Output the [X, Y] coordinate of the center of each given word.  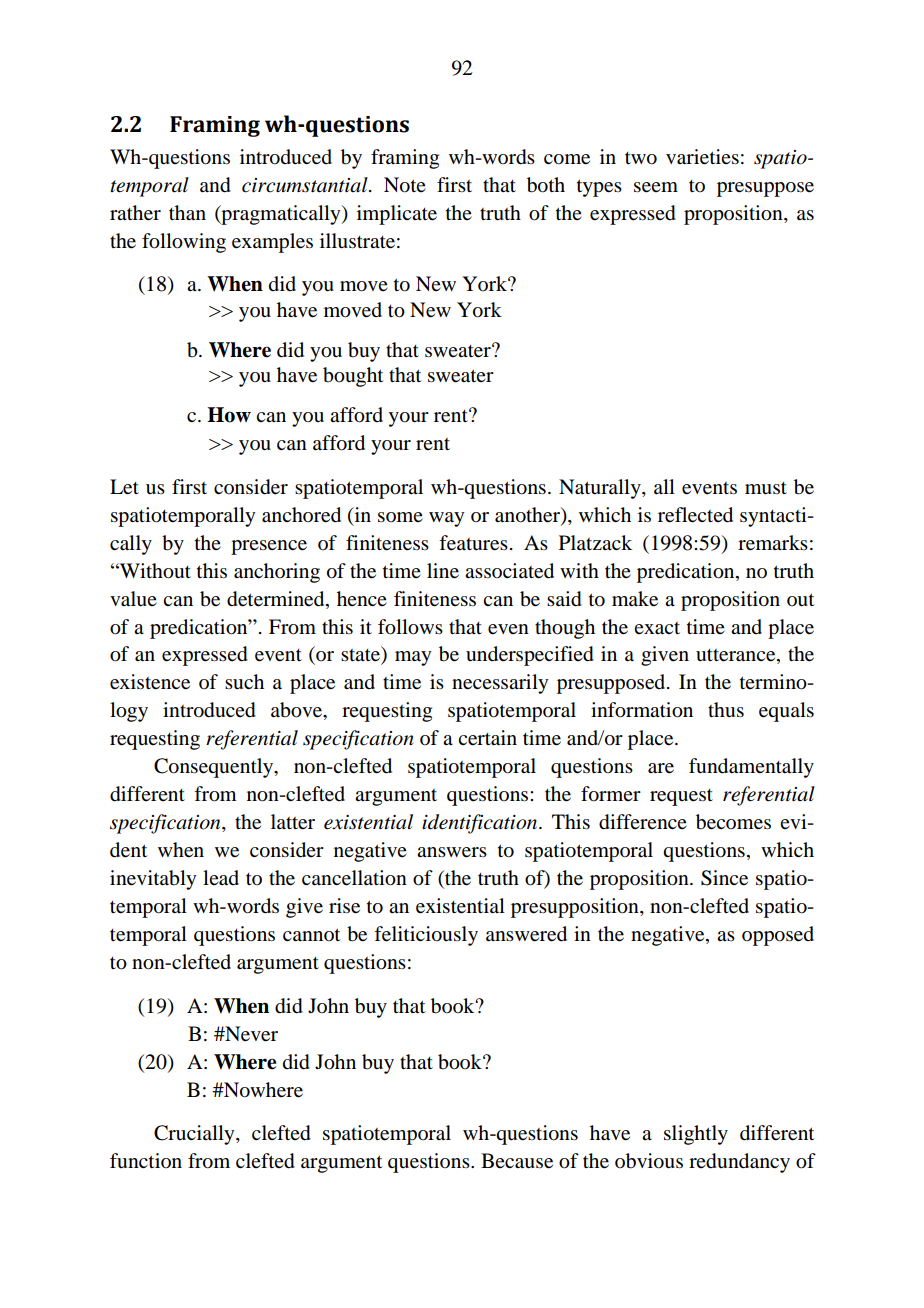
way [446, 519]
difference [643, 822]
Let [124, 487]
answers [452, 852]
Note [405, 185]
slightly [696, 1135]
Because [517, 1161]
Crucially [195, 1135]
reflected [695, 515]
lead [221, 878]
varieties [702, 157]
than [187, 213]
